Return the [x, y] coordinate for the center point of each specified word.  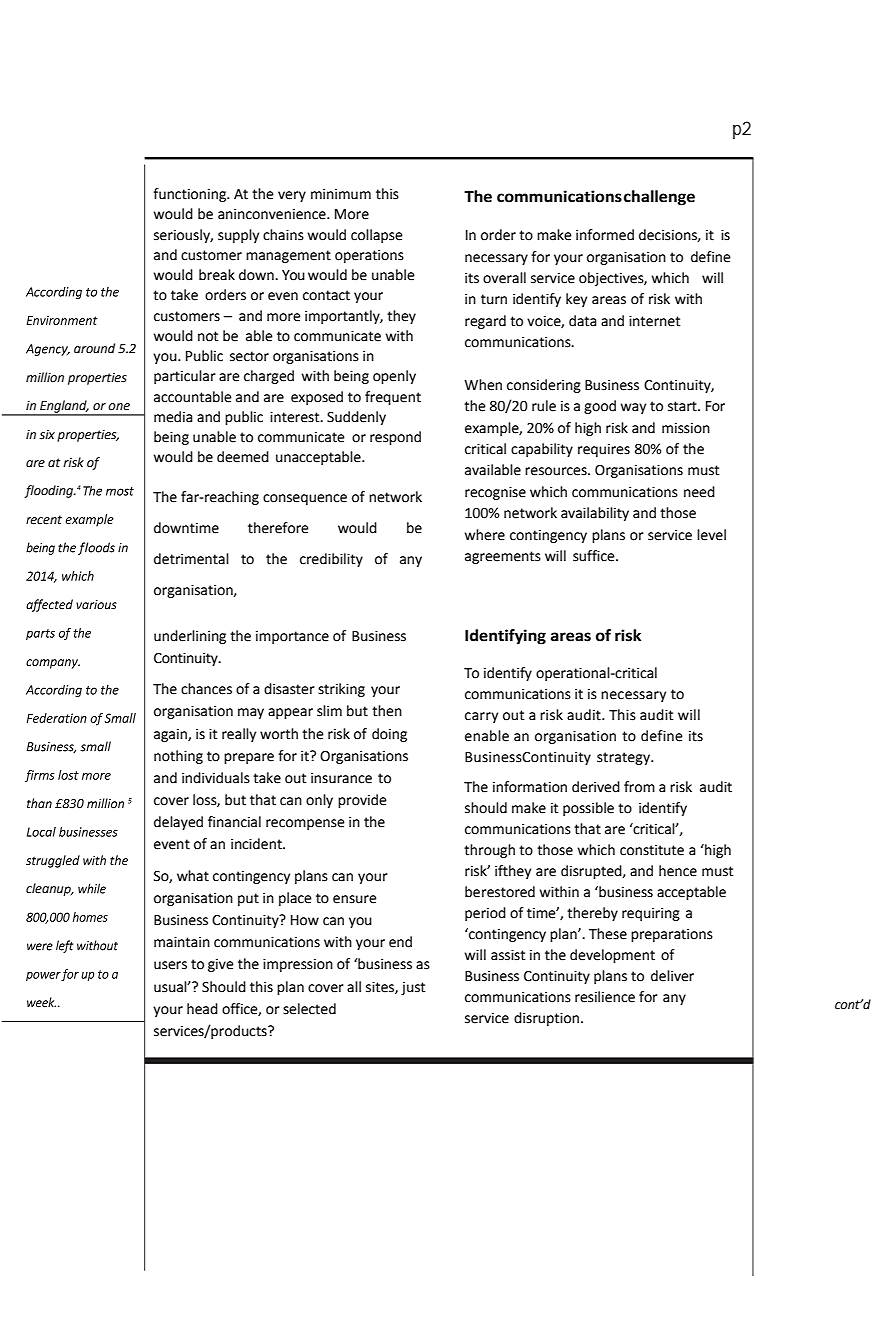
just [413, 988]
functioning [191, 195]
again [171, 735]
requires [604, 450]
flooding [49, 491]
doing [389, 735]
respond [395, 438]
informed [605, 235]
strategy [624, 758]
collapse [377, 236]
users [170, 965]
